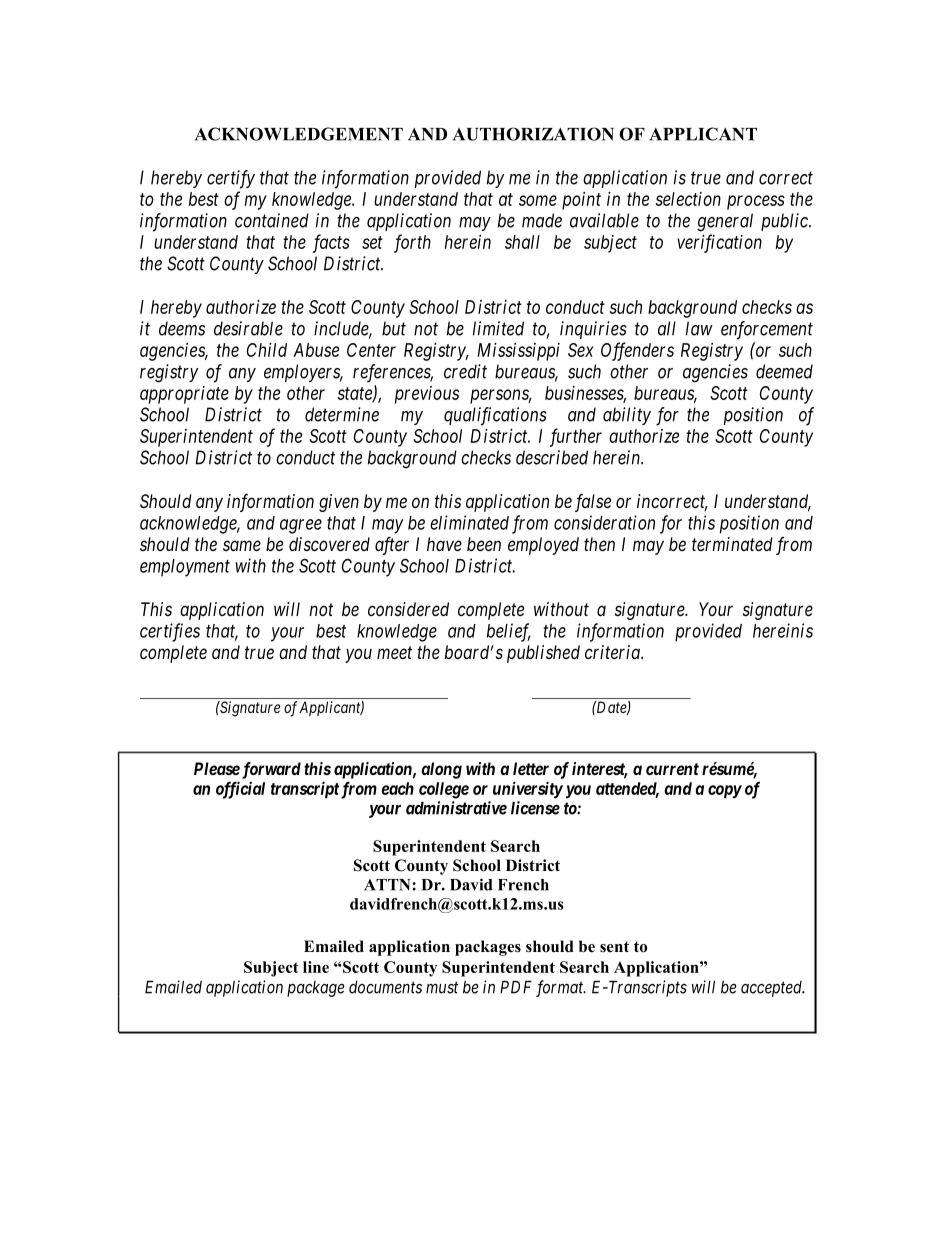 The width and height of the screenshot is (952, 1233). I want to click on certify, so click(231, 179).
